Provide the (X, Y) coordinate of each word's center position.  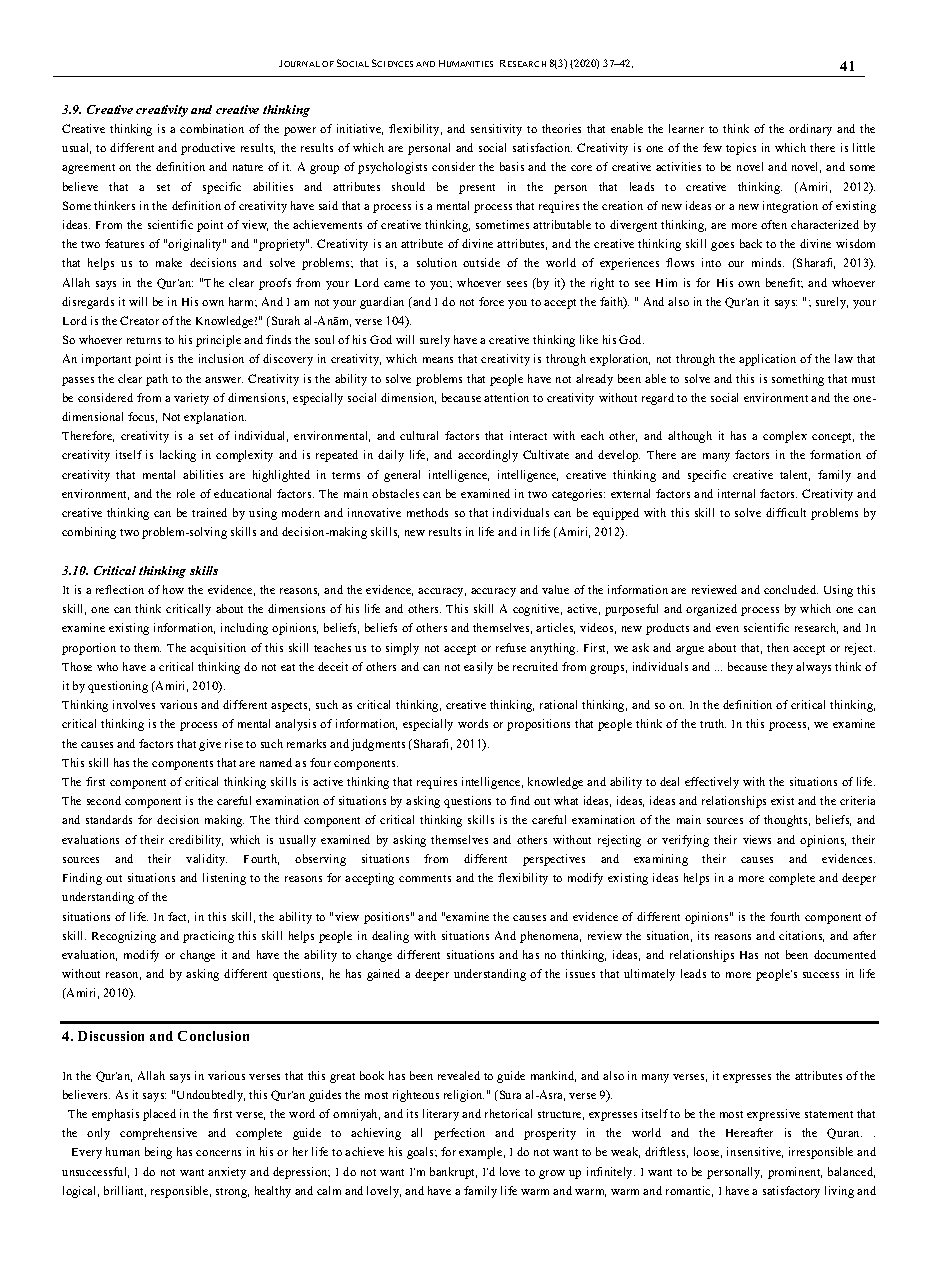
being (158, 1153)
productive (208, 149)
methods (427, 512)
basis (512, 166)
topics (741, 149)
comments (425, 878)
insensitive (755, 1152)
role (186, 493)
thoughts (787, 821)
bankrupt (453, 1173)
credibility (196, 841)
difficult (786, 512)
